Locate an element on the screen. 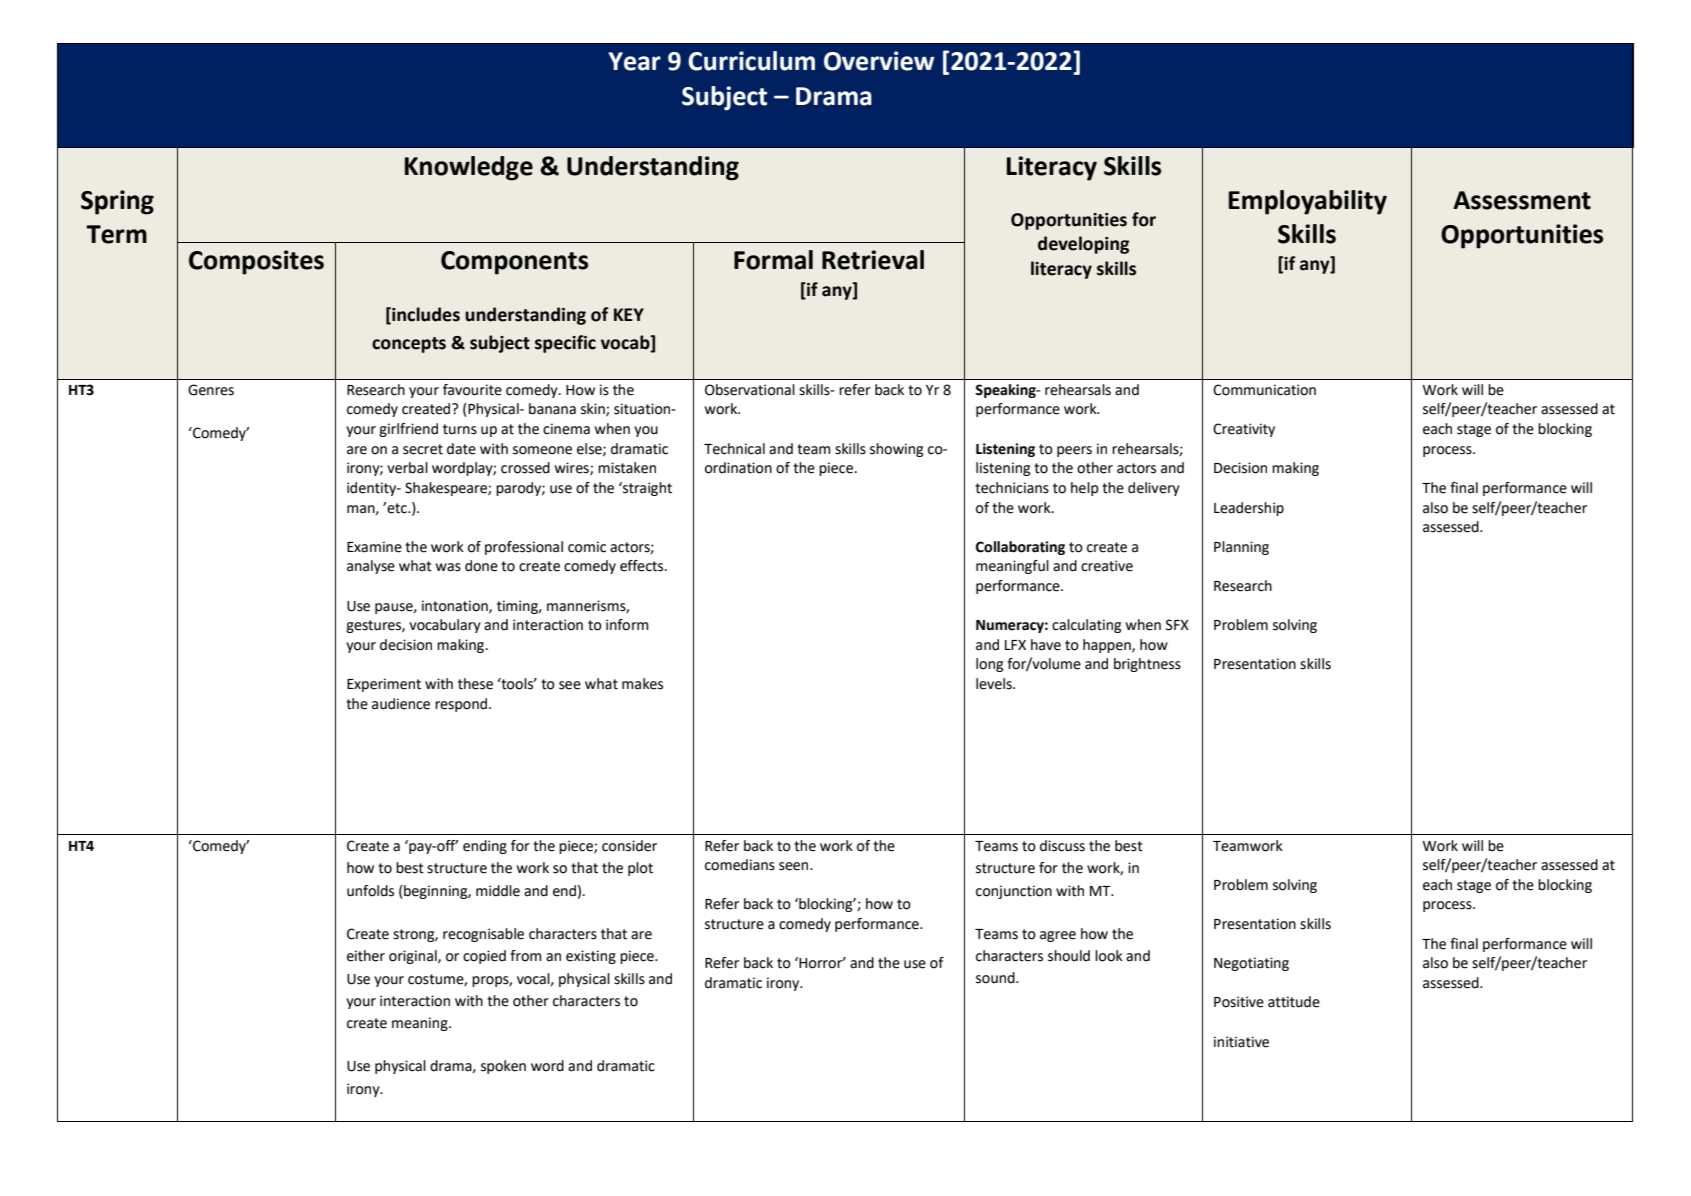 Image resolution: width=1691 pixels, height=1196 pixels. levels is located at coordinates (995, 684).
